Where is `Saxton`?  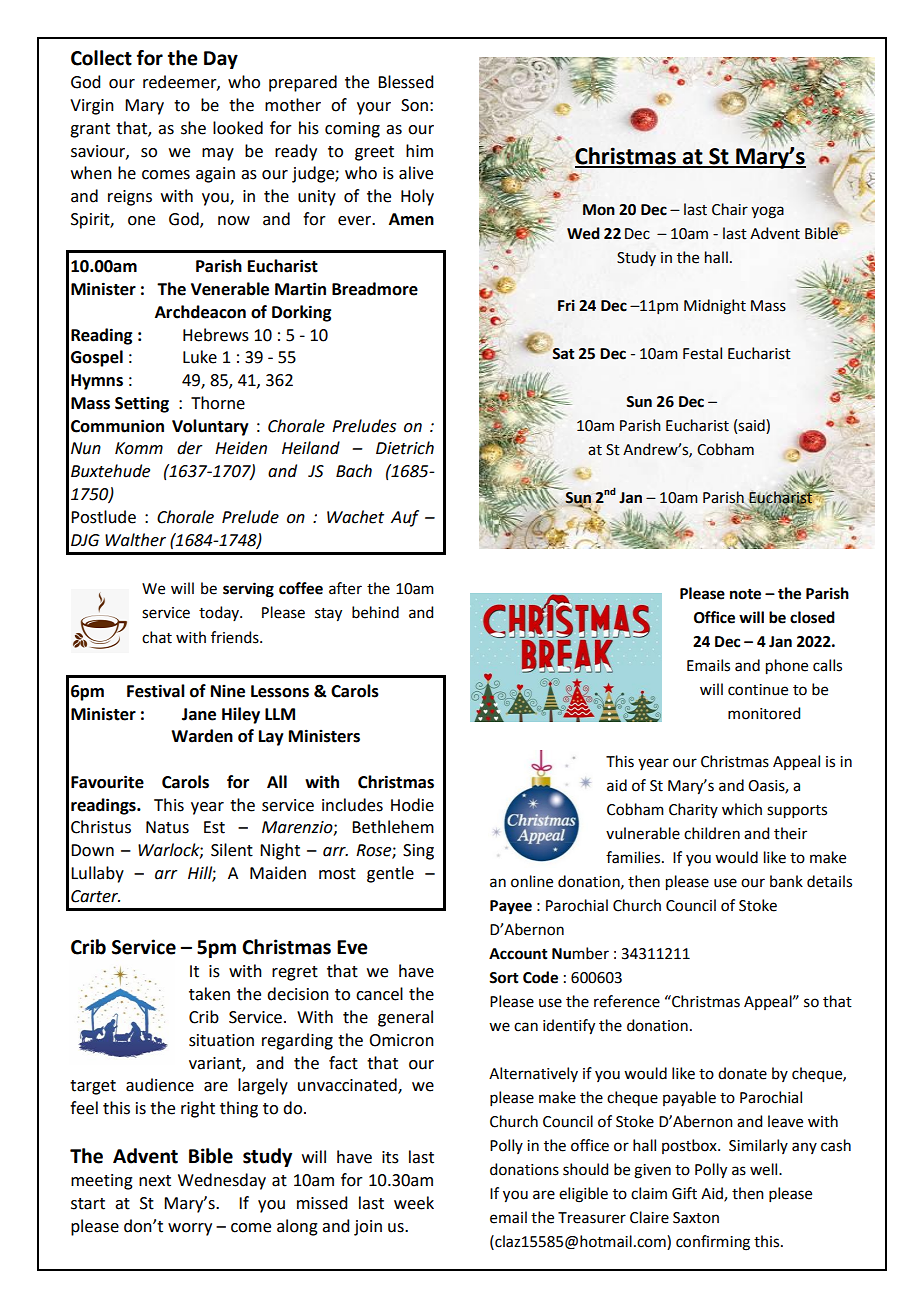 Saxton is located at coordinates (696, 1218).
